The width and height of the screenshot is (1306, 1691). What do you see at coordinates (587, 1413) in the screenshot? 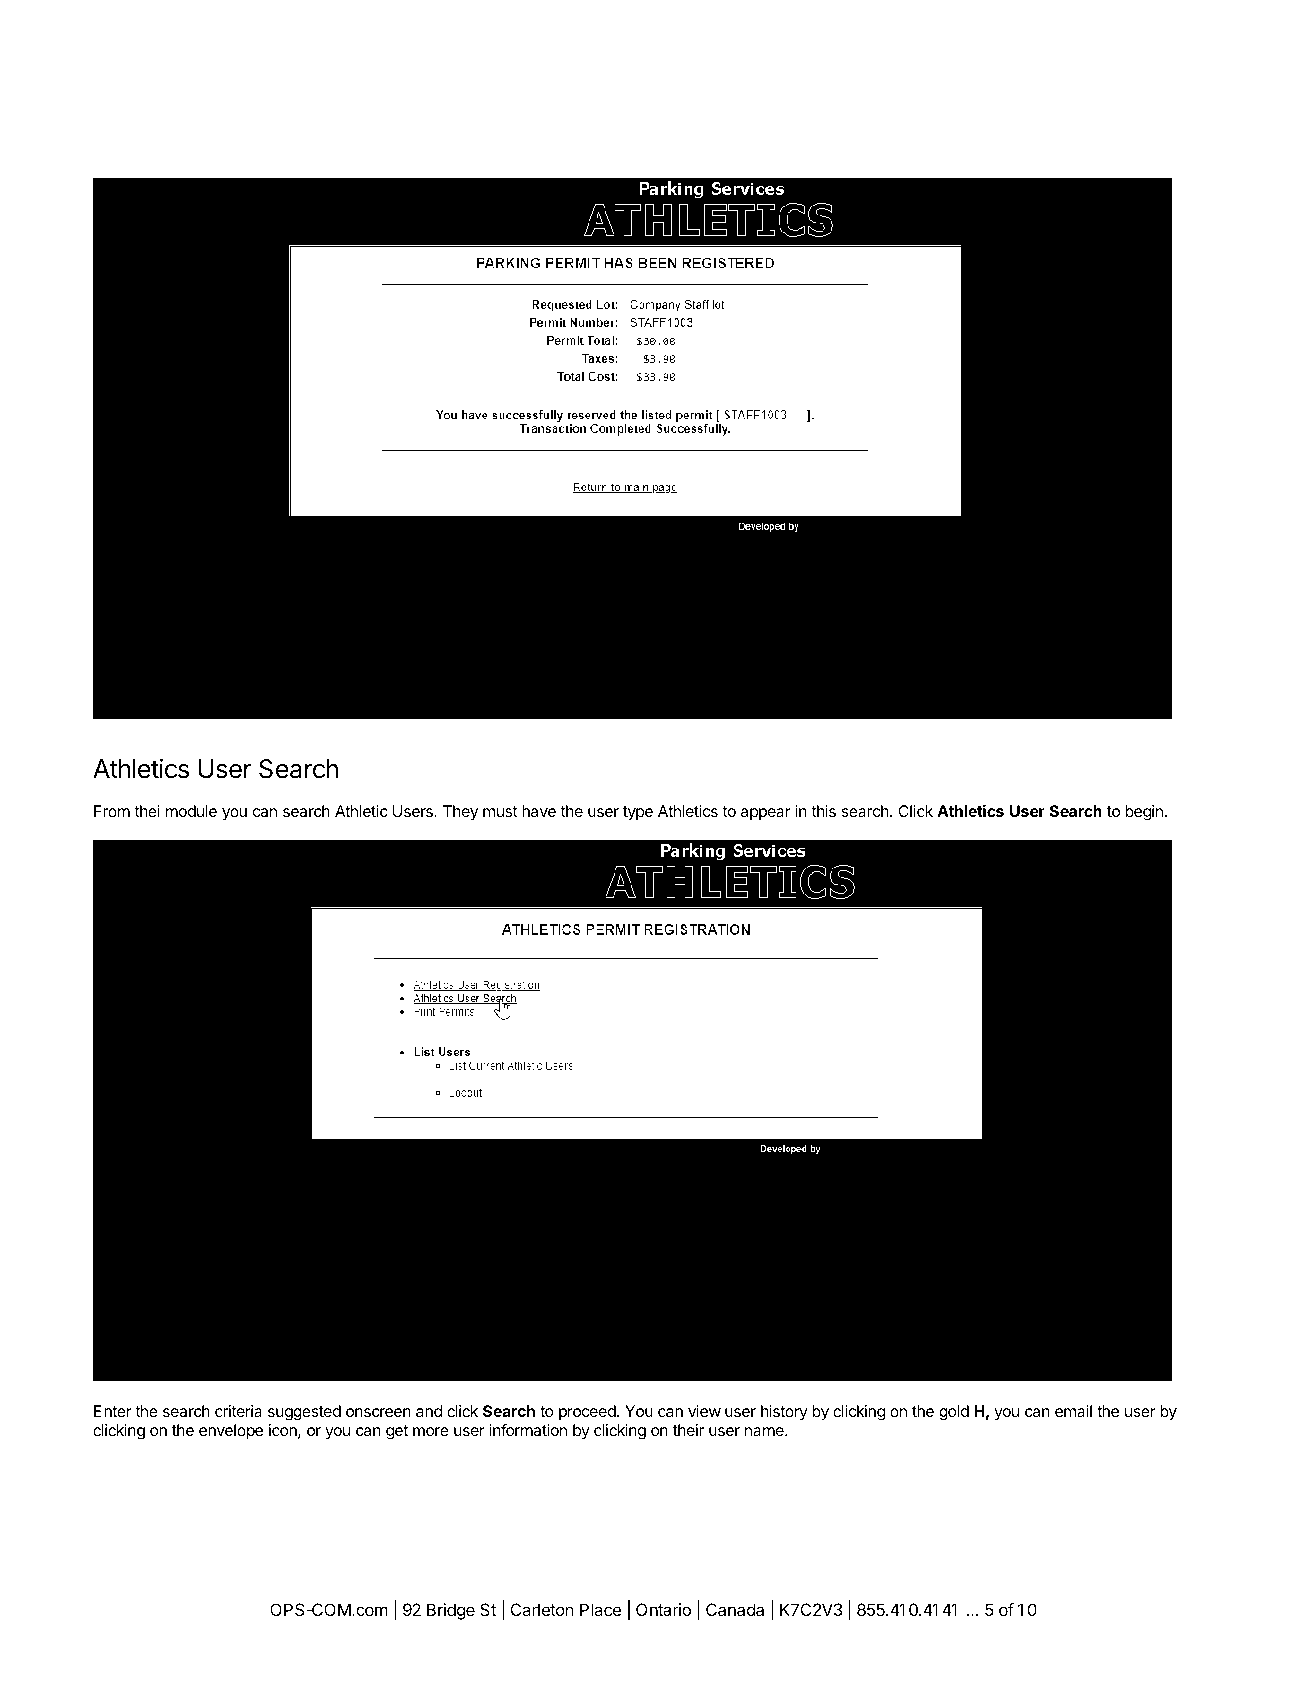
I see `proceed` at bounding box center [587, 1413].
